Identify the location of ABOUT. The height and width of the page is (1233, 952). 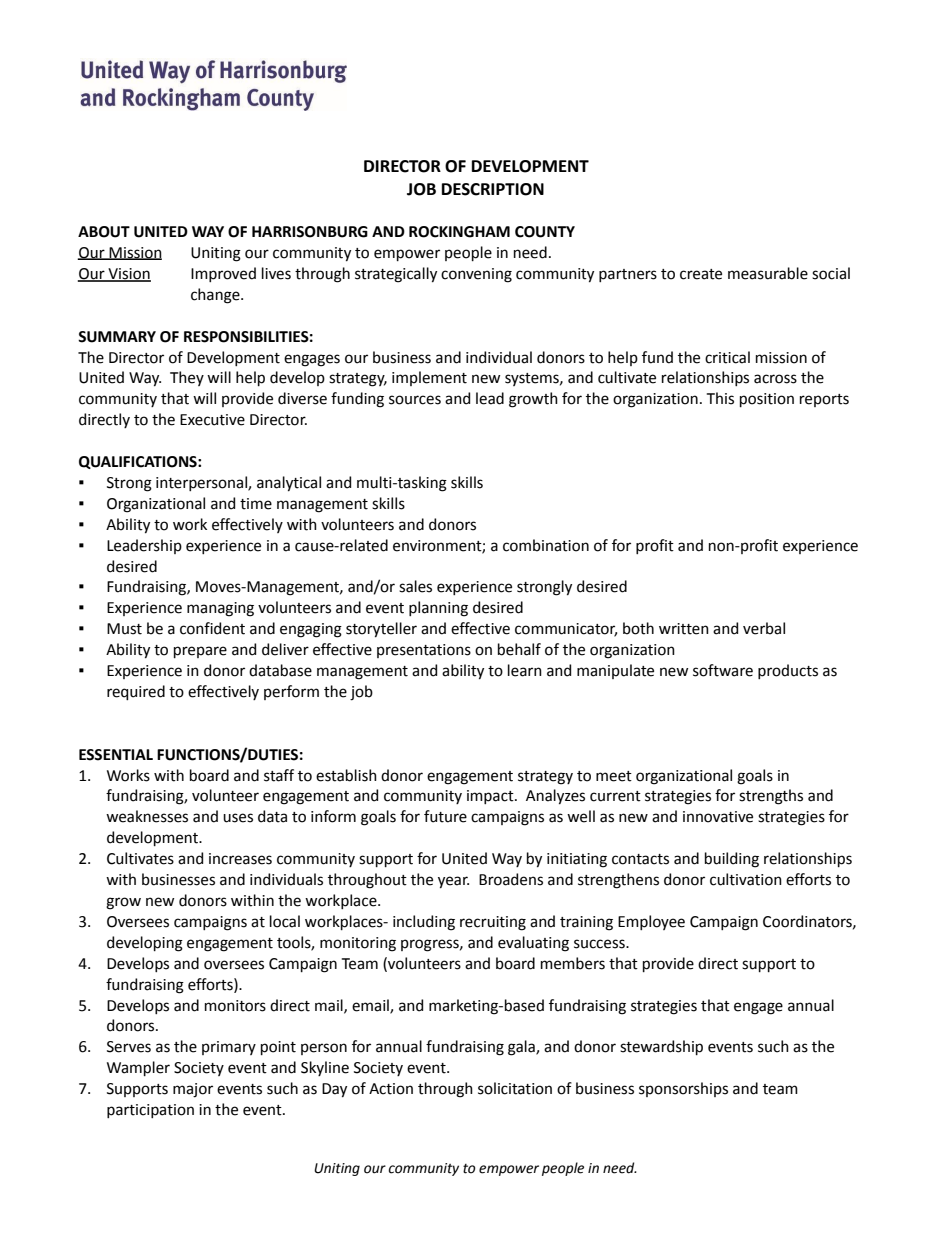
(104, 232).
